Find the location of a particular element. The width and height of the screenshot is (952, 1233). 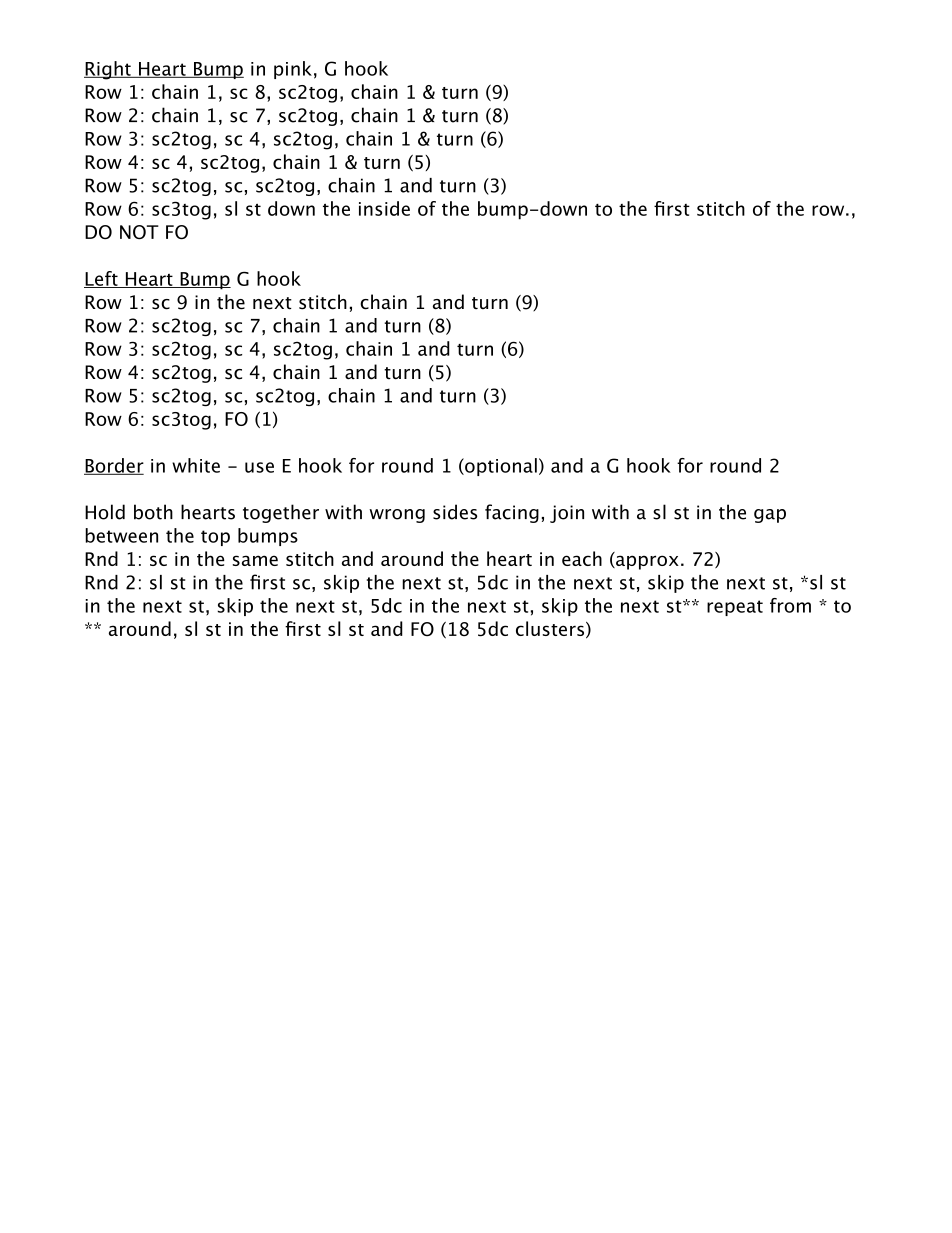

inside is located at coordinates (384, 208).
